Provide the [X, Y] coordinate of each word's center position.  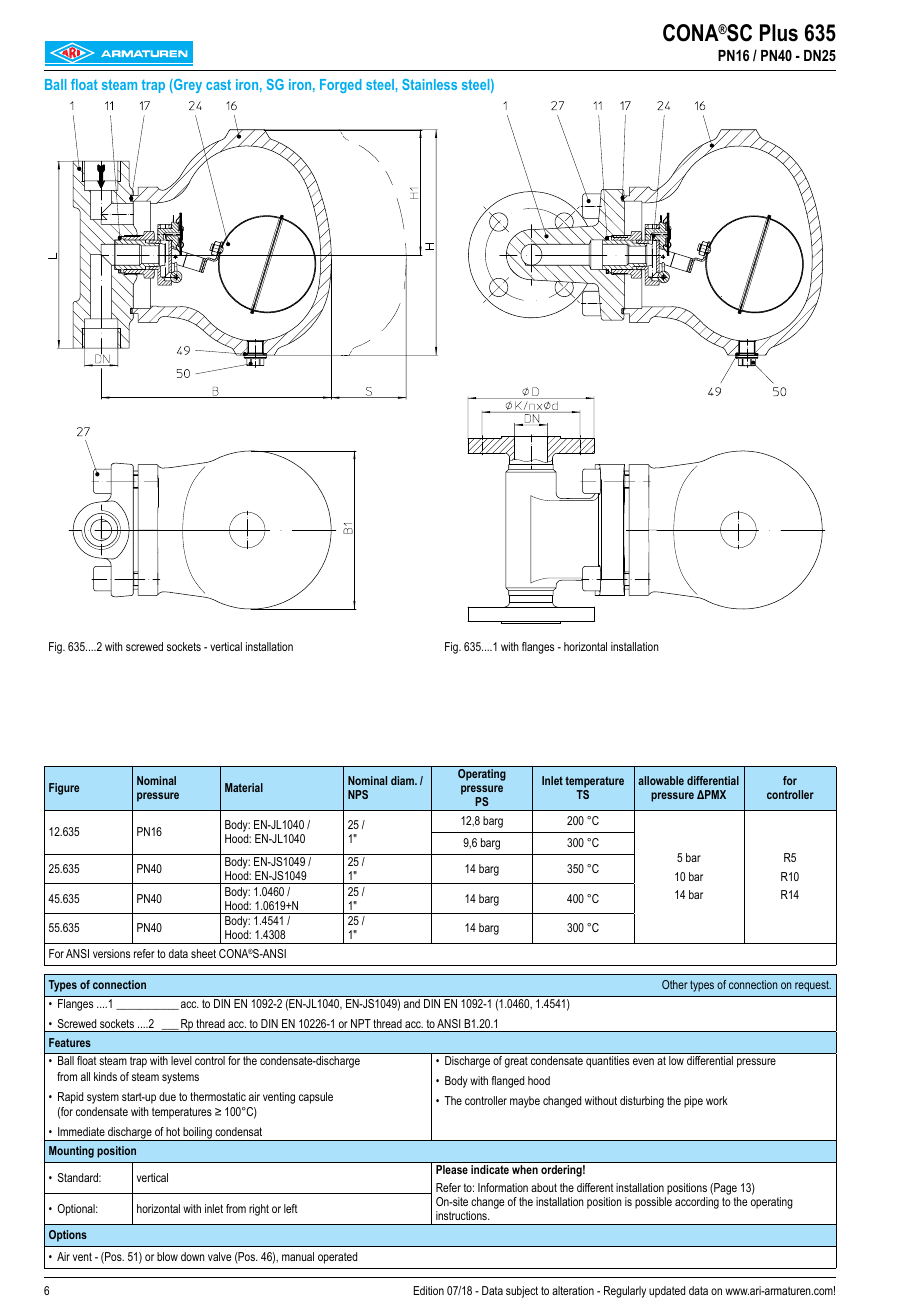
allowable [661, 780]
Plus [779, 33]
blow [167, 1256]
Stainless [429, 84]
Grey [187, 86]
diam [403, 780]
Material [244, 787]
